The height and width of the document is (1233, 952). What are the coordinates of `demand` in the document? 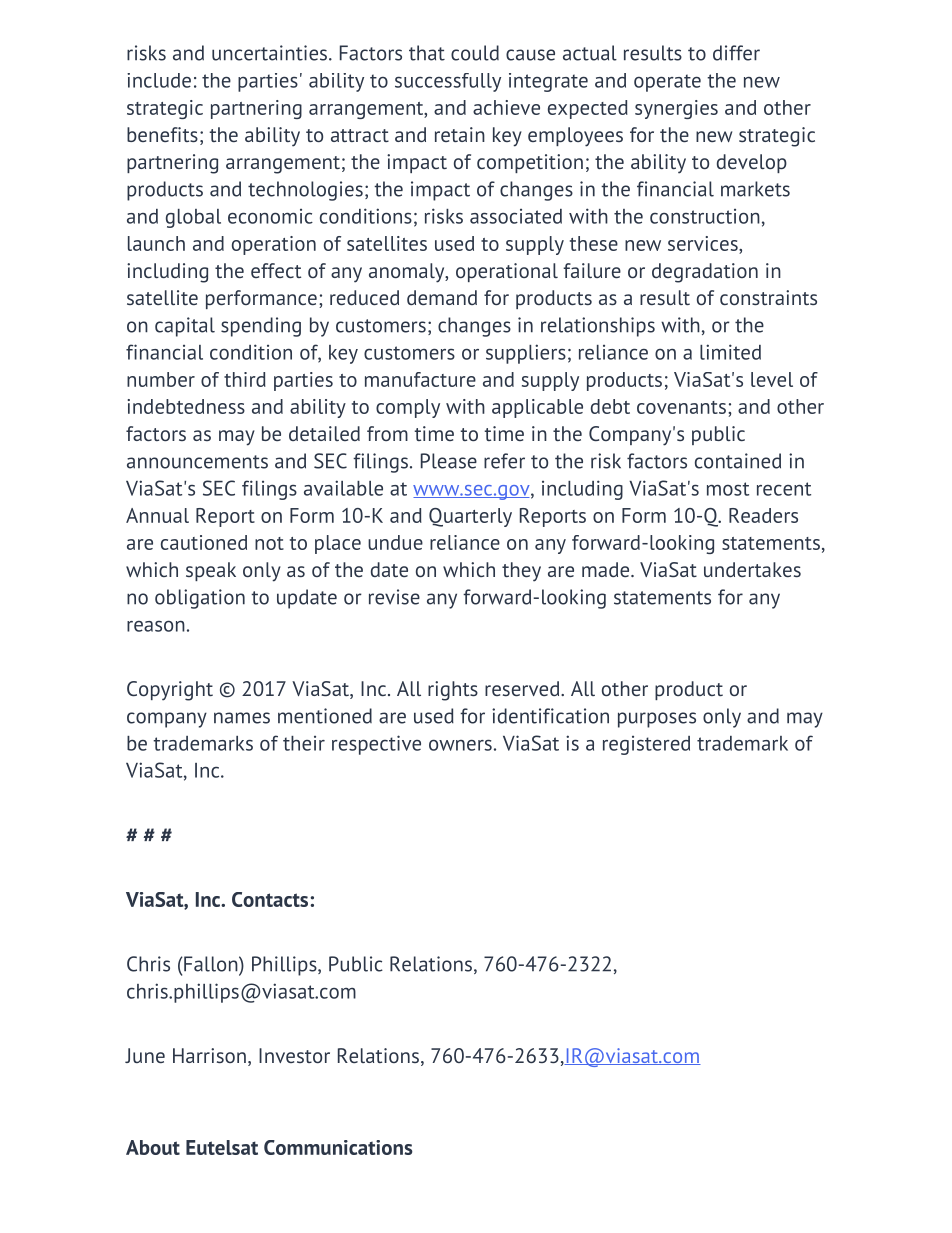 It's located at (442, 297).
